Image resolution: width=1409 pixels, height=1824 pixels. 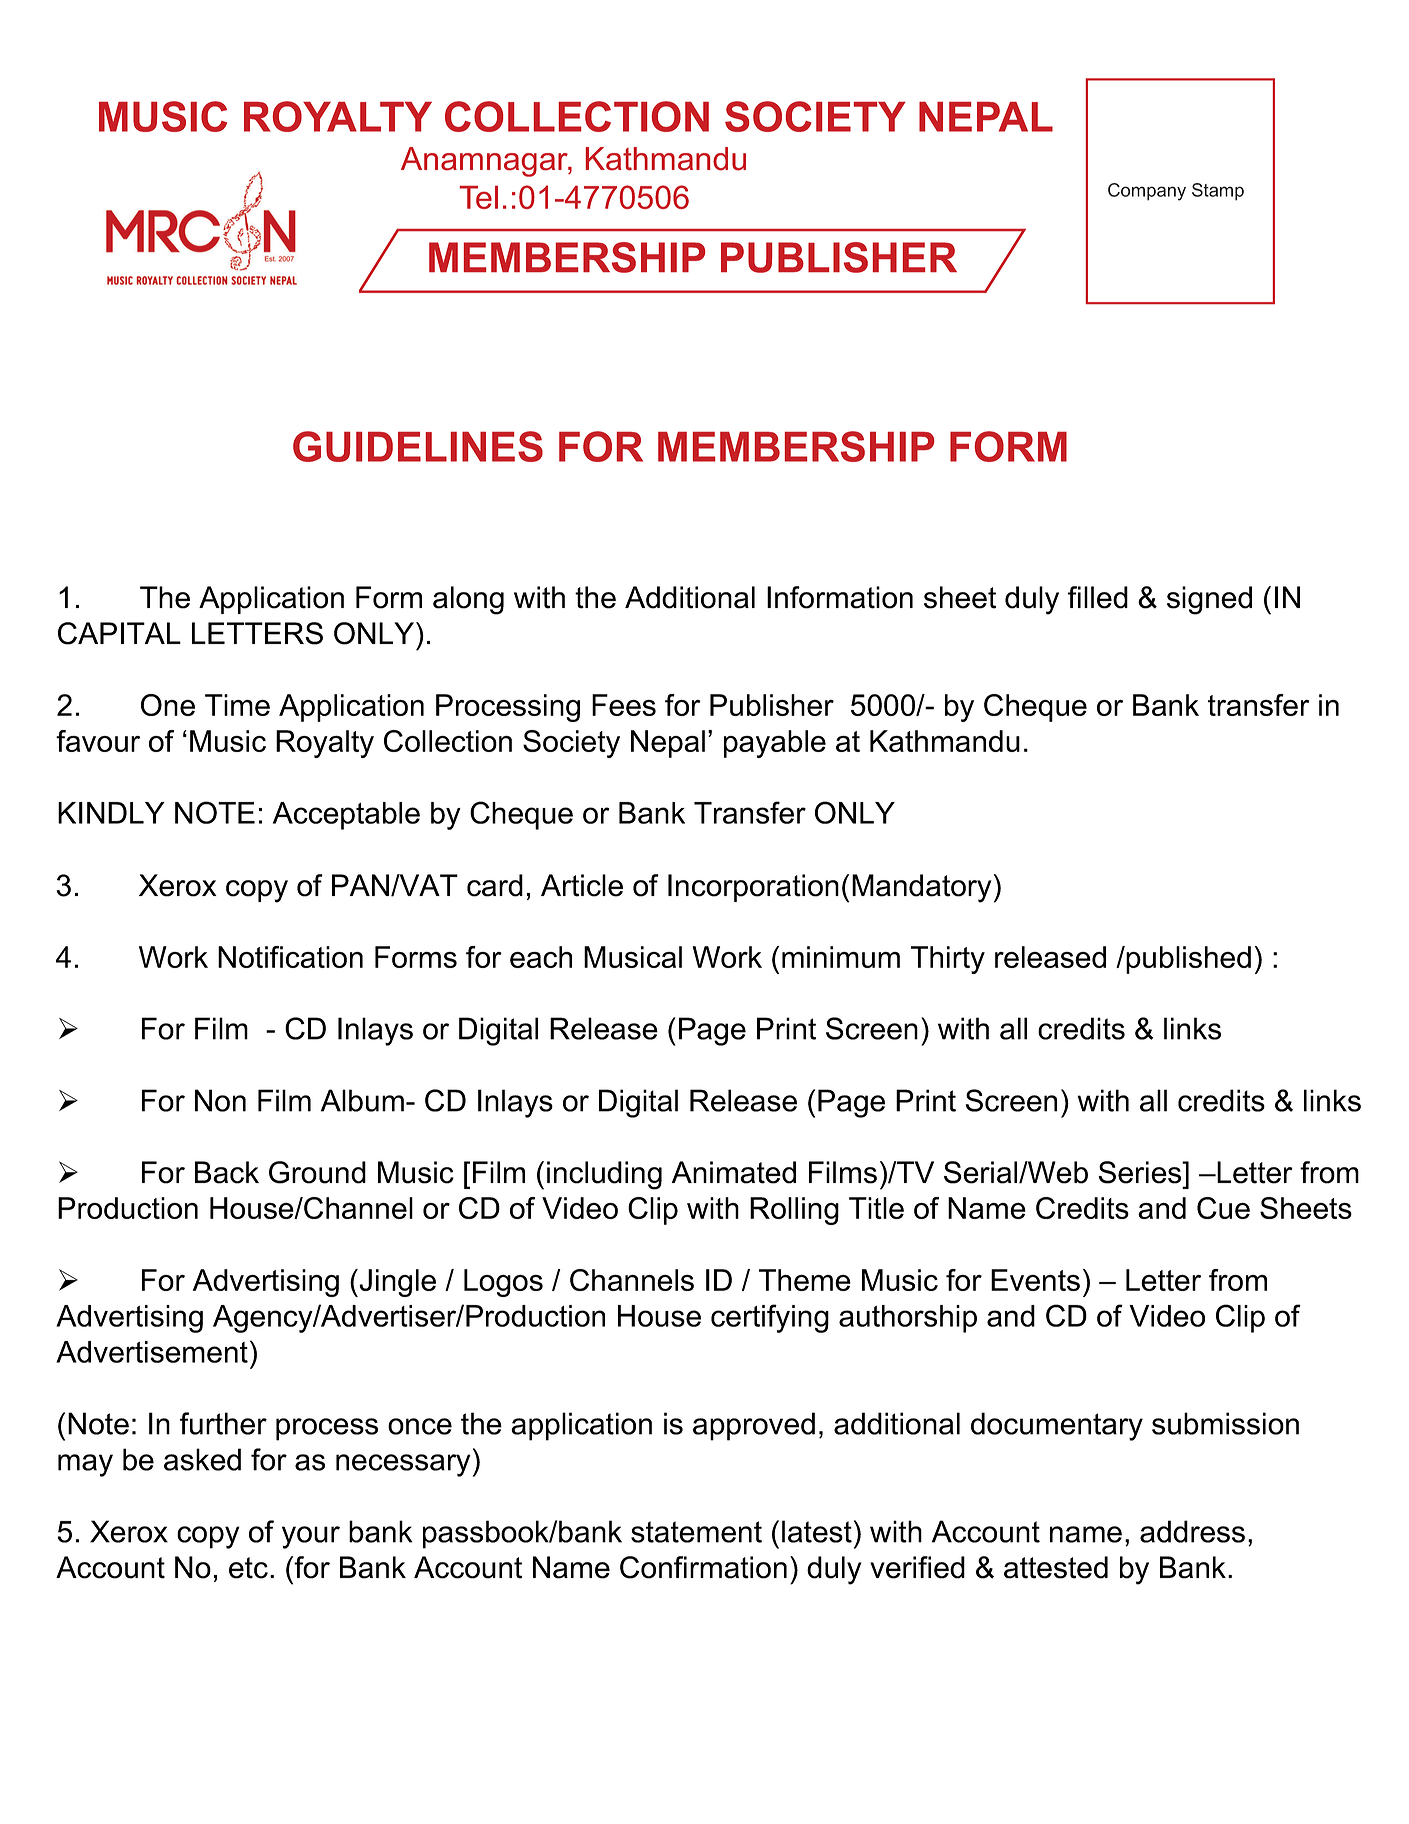 I want to click on published, so click(x=1187, y=960).
